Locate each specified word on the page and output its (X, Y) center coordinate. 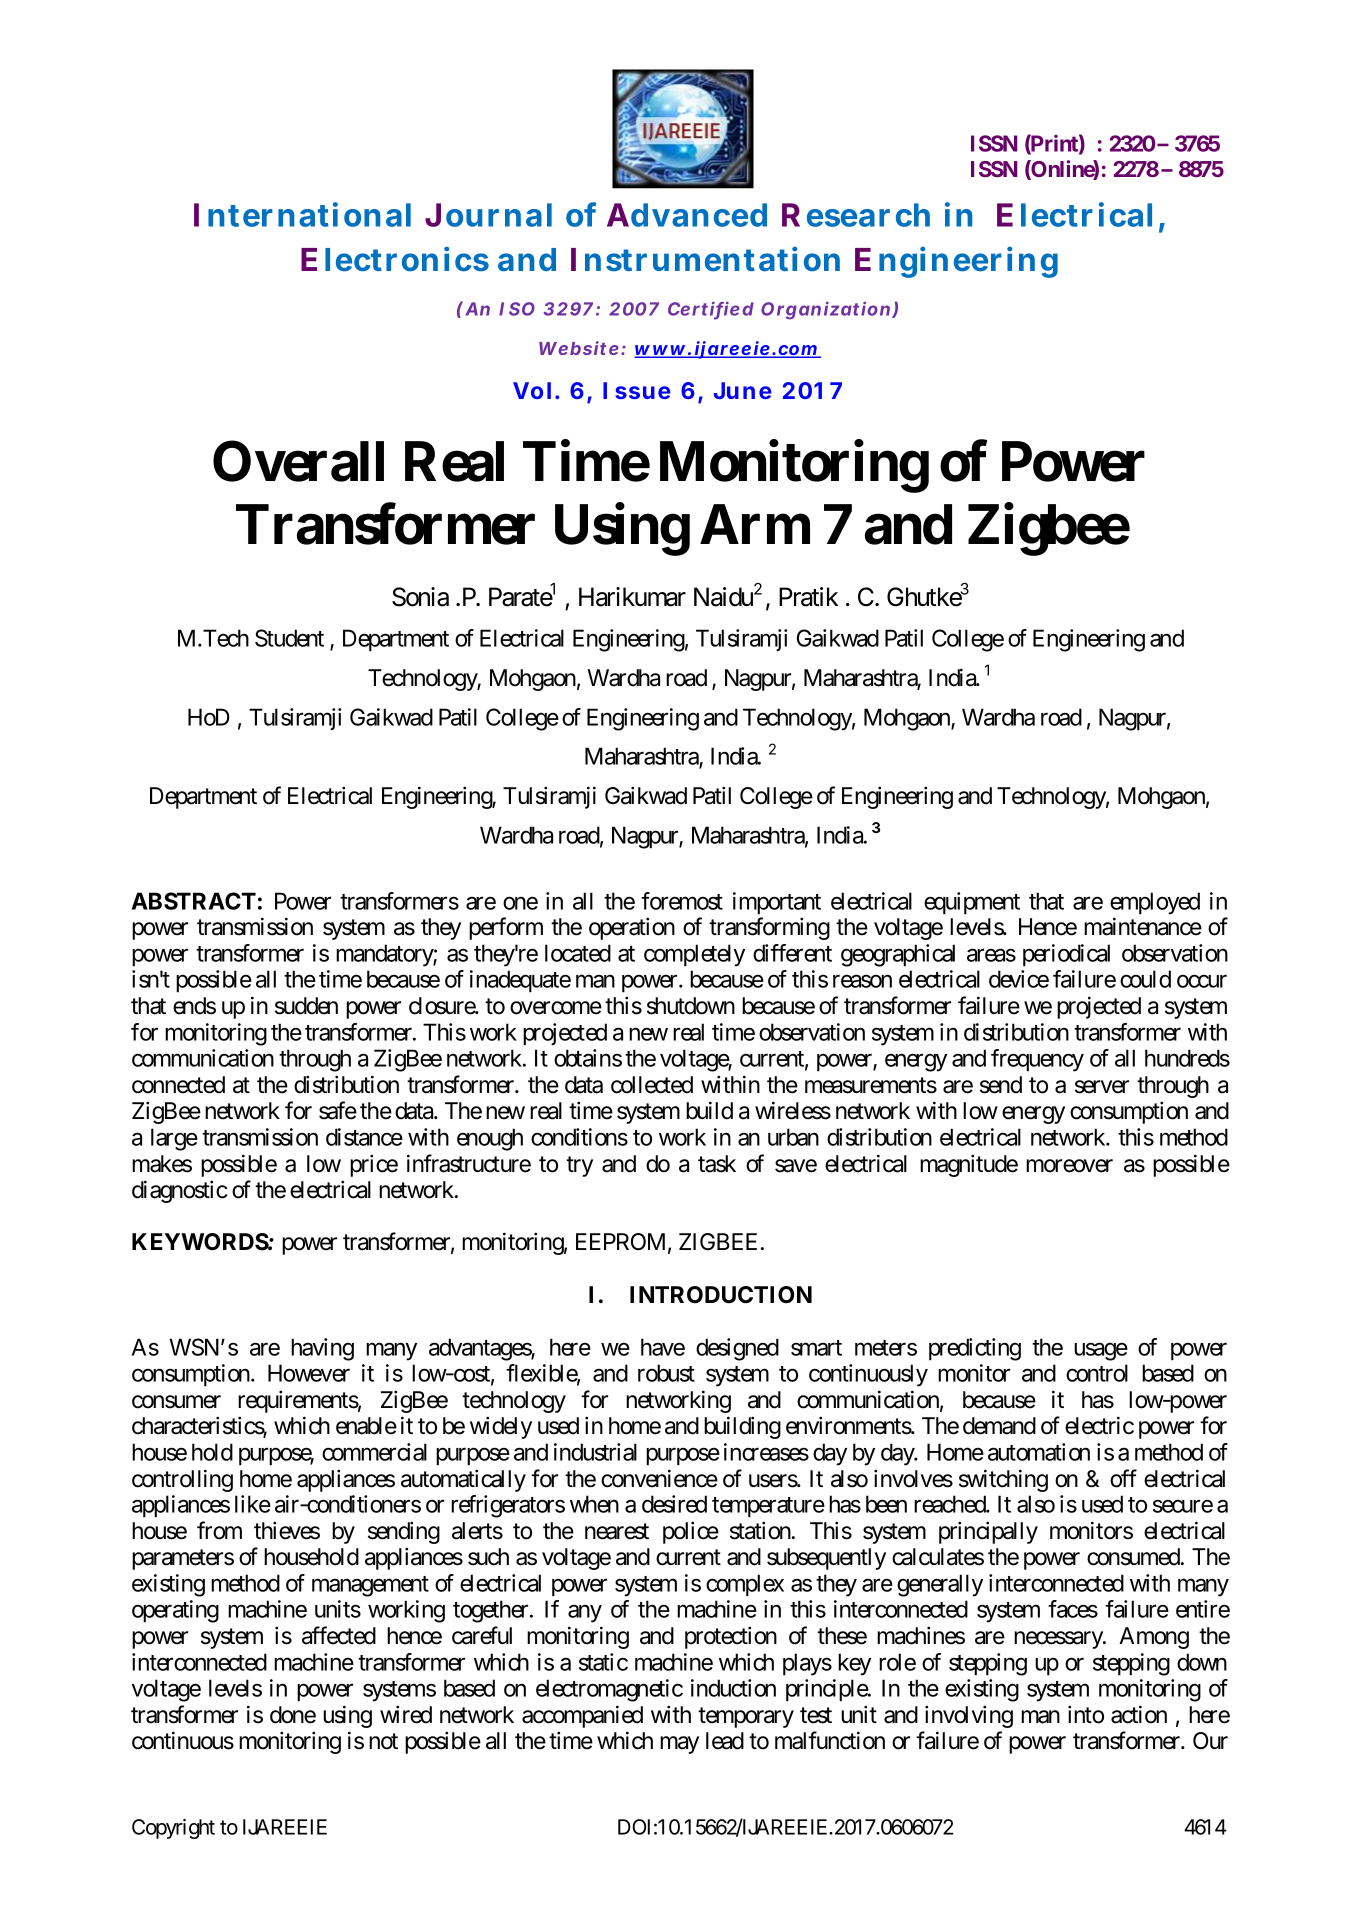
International (302, 214)
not (383, 1742)
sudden (306, 1006)
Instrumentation (705, 259)
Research (856, 215)
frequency (1037, 1060)
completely (694, 955)
